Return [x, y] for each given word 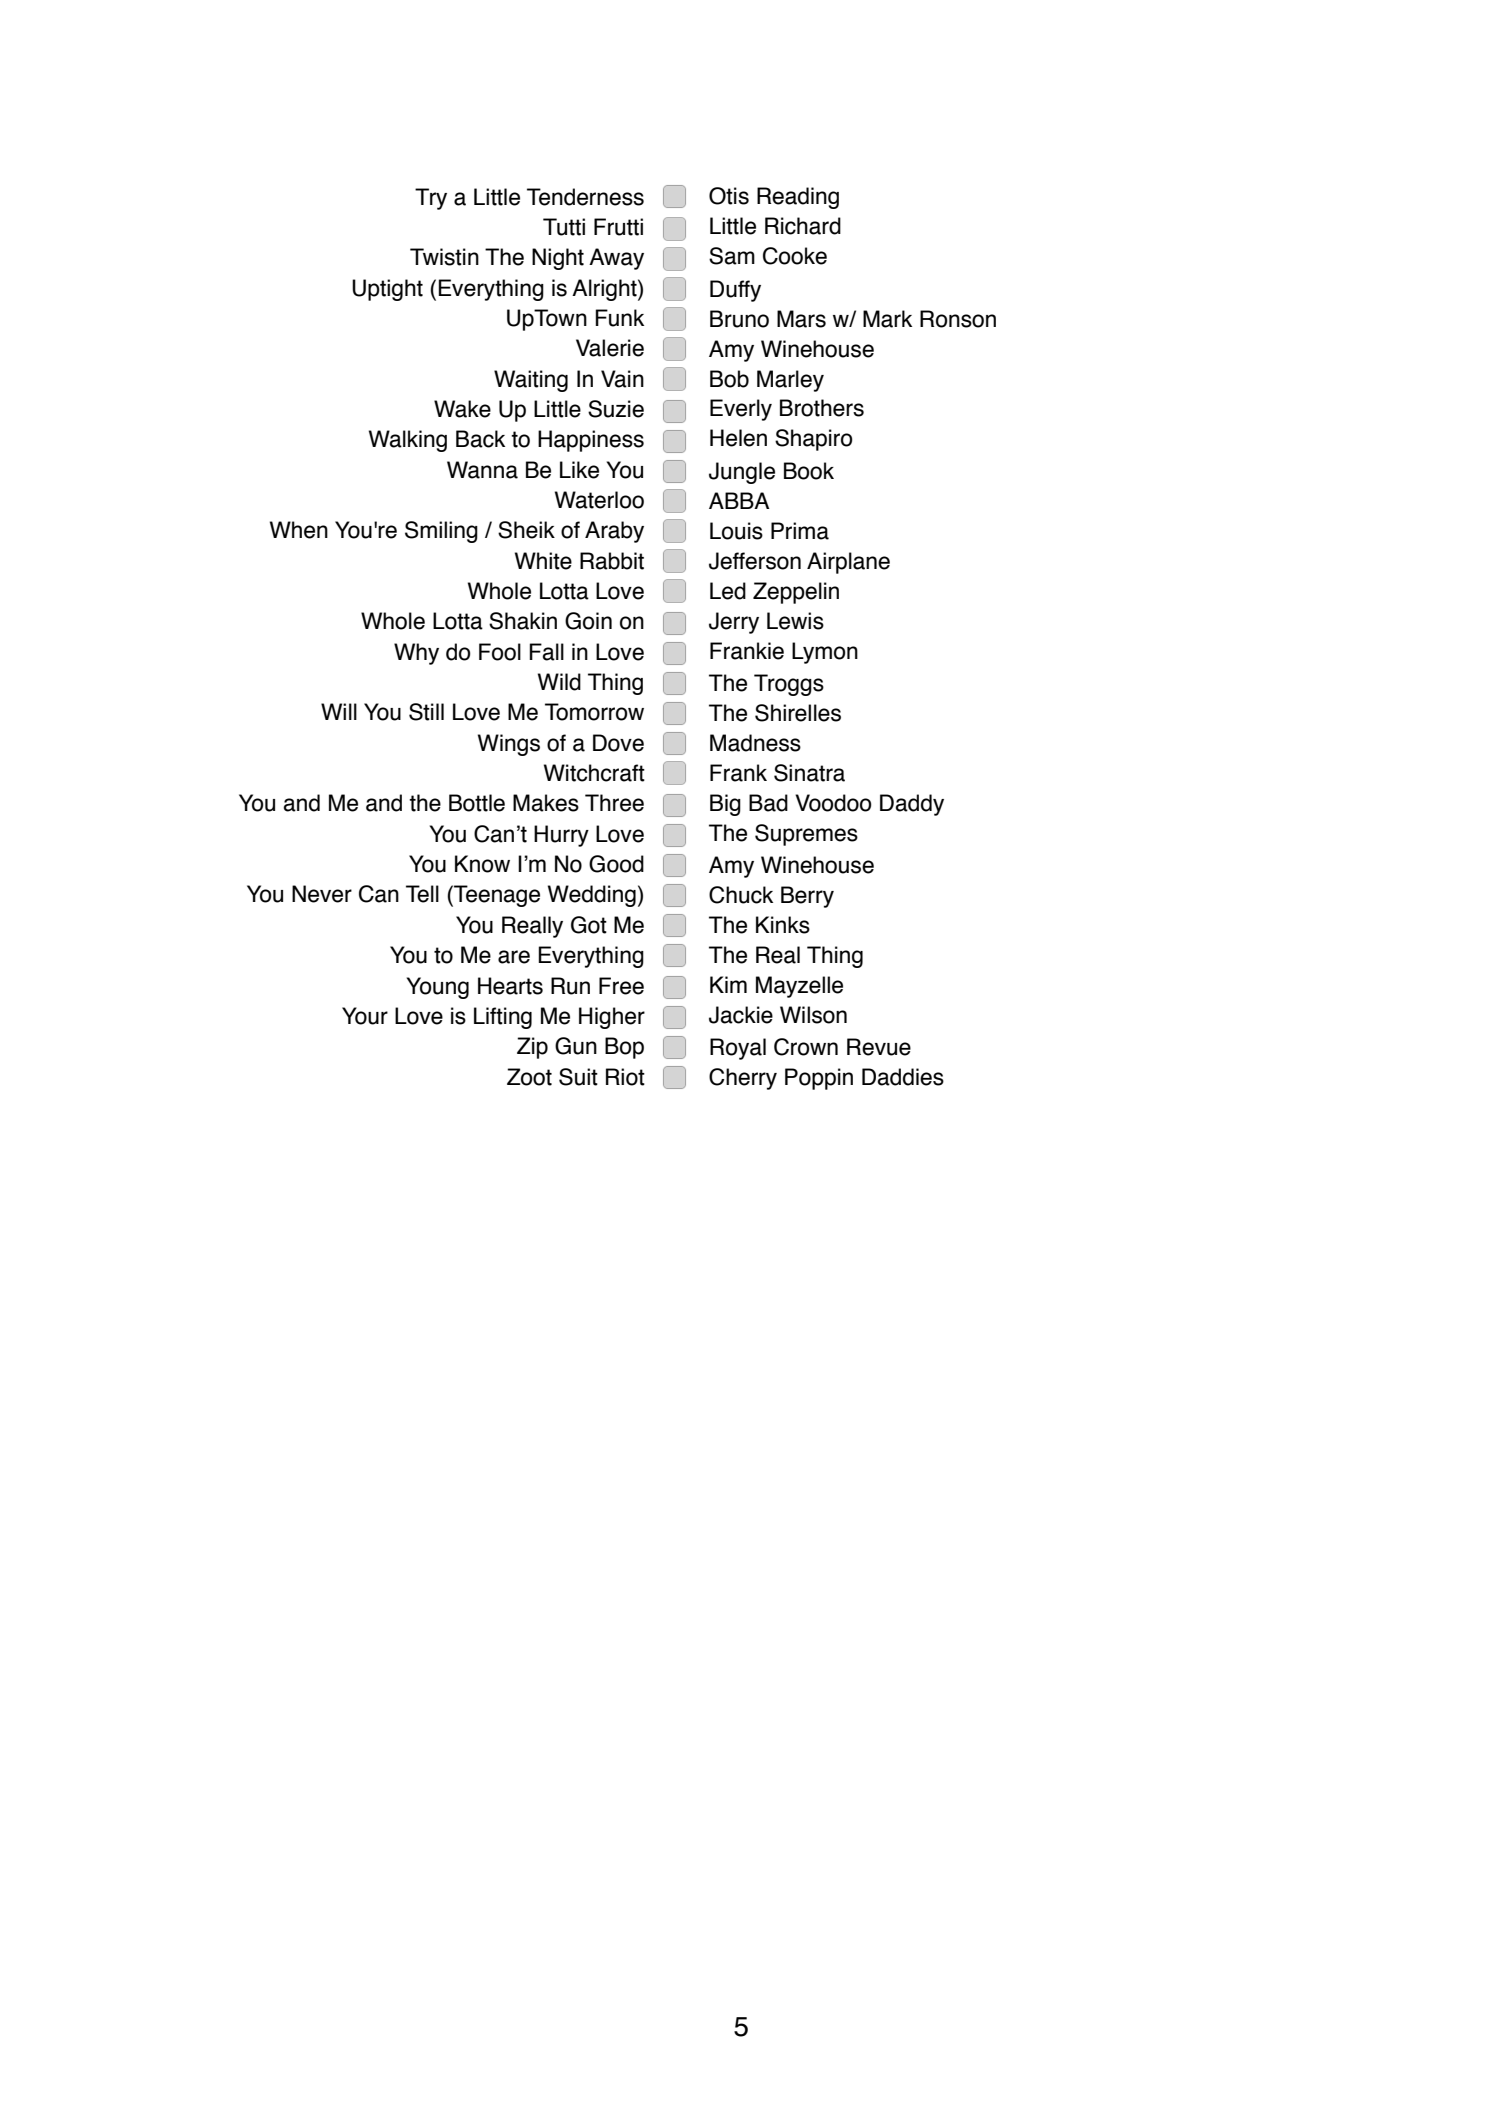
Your [365, 1016]
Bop [624, 1048]
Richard [803, 226]
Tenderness [585, 197]
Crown [806, 1047]
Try [431, 199]
